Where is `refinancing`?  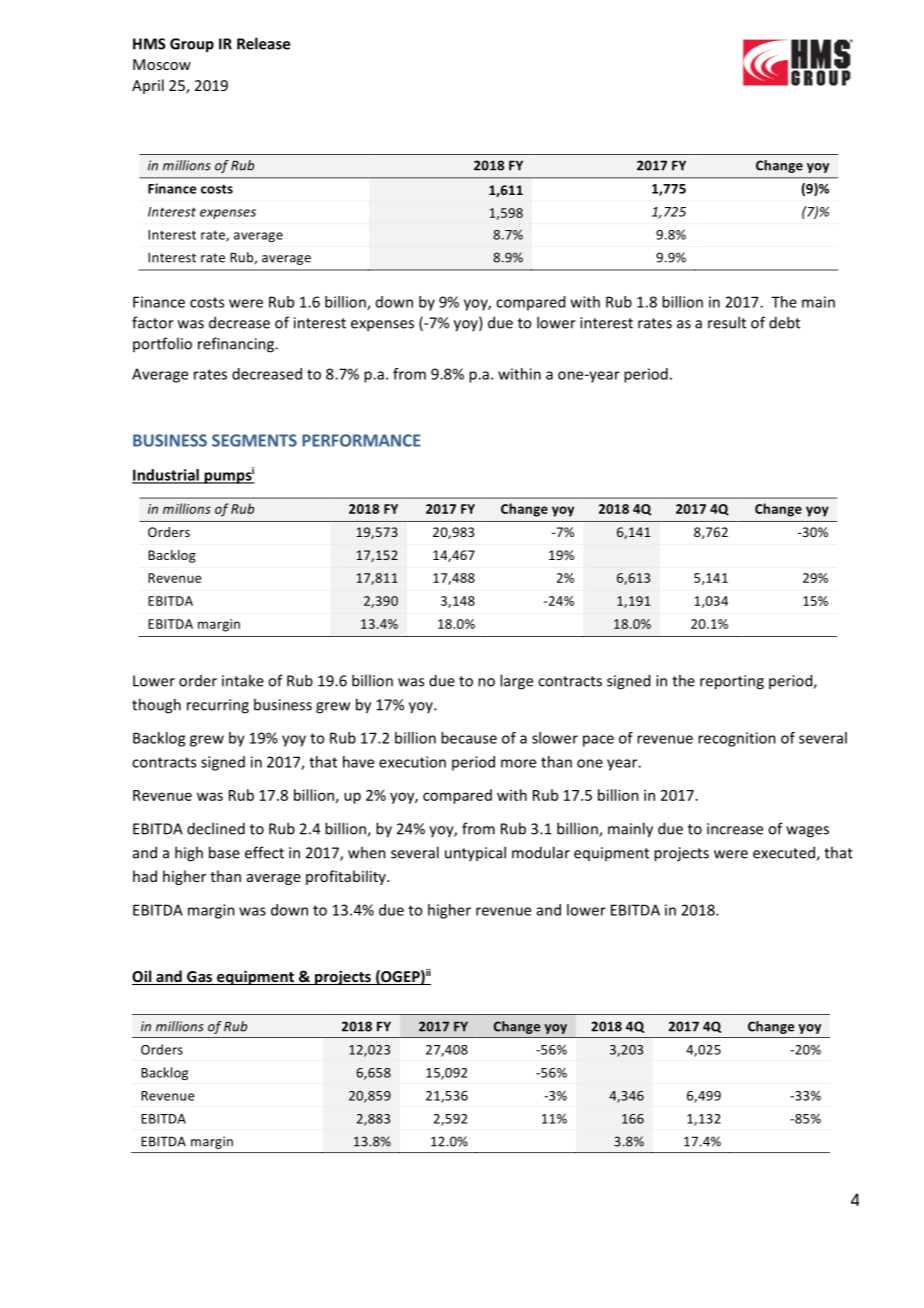
refinancing is located at coordinates (237, 345).
